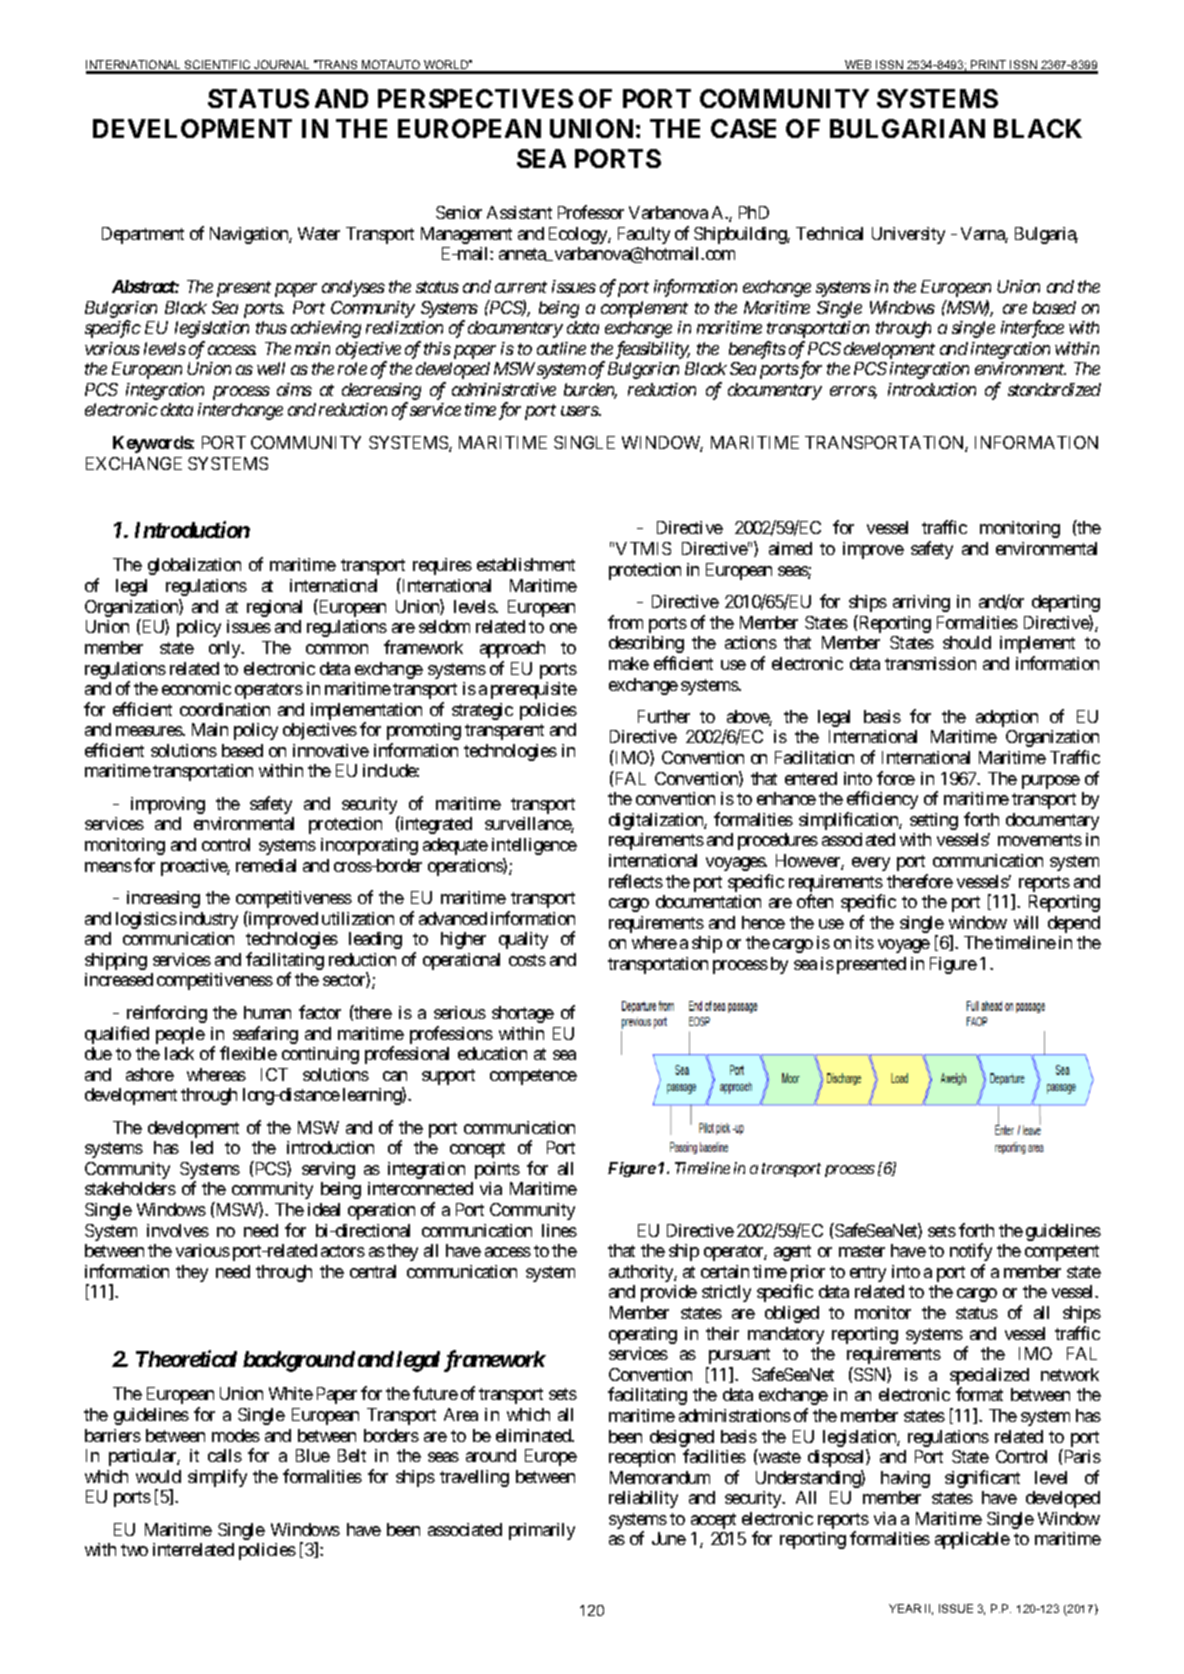 Image resolution: width=1184 pixels, height=1674 pixels. What do you see at coordinates (908, 235) in the document?
I see `University` at bounding box center [908, 235].
